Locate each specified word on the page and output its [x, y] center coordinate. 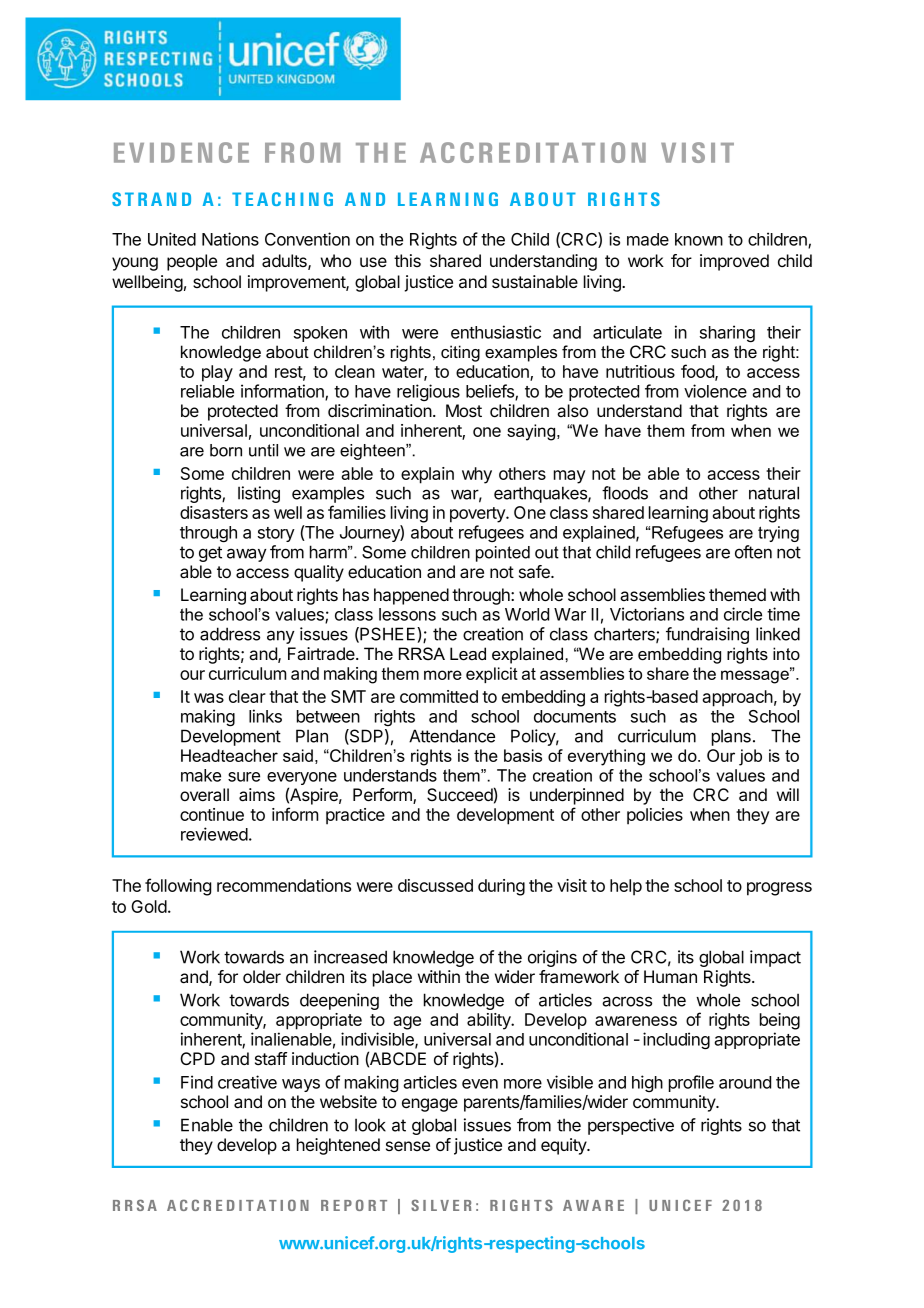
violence [715, 391]
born [226, 450]
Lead [468, 654]
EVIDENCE [181, 152]
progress [779, 889]
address [230, 634]
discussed [435, 885]
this [407, 260]
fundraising [707, 635]
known [699, 239]
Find [197, 1082]
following [178, 887]
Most [464, 410]
